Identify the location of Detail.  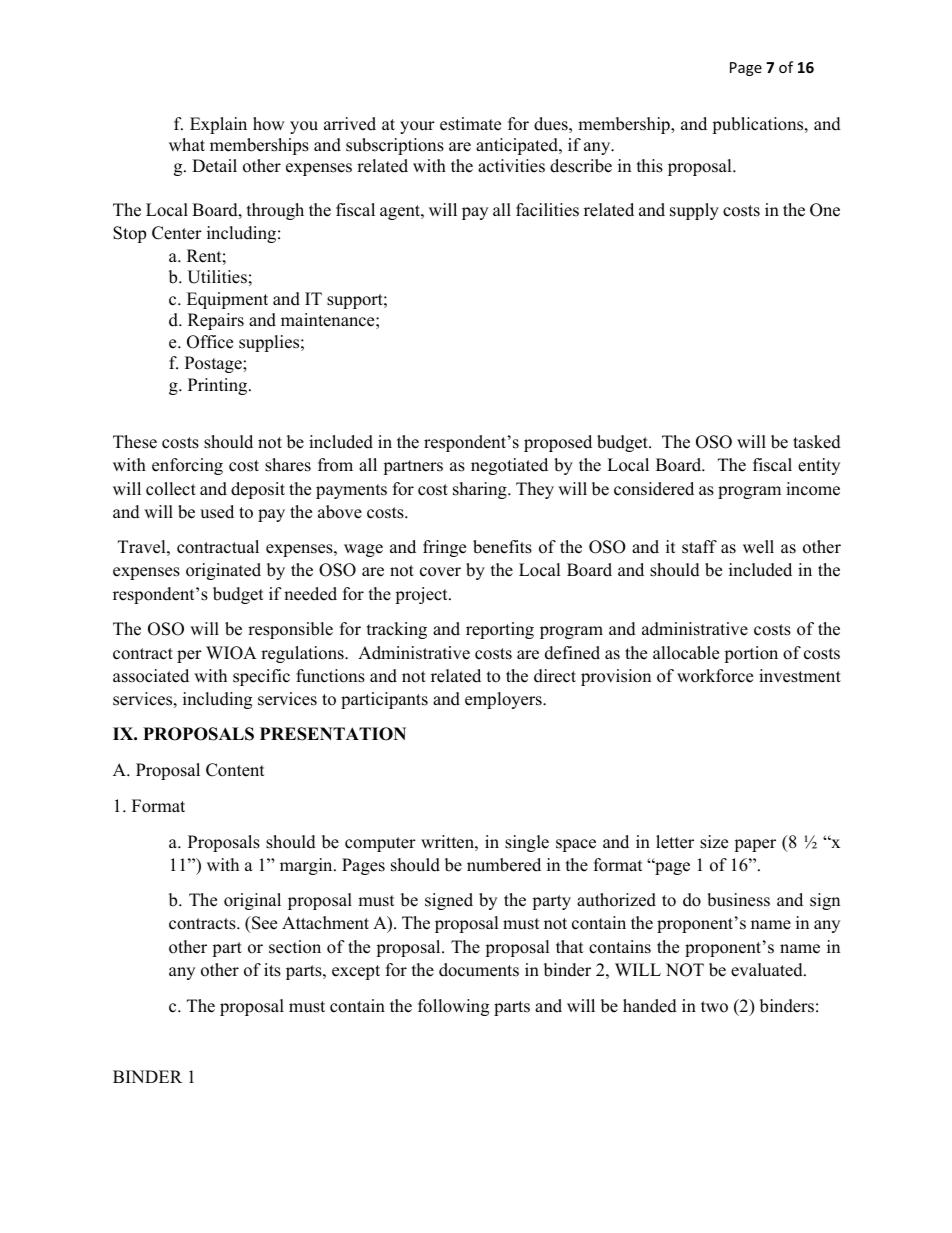
(214, 166).
